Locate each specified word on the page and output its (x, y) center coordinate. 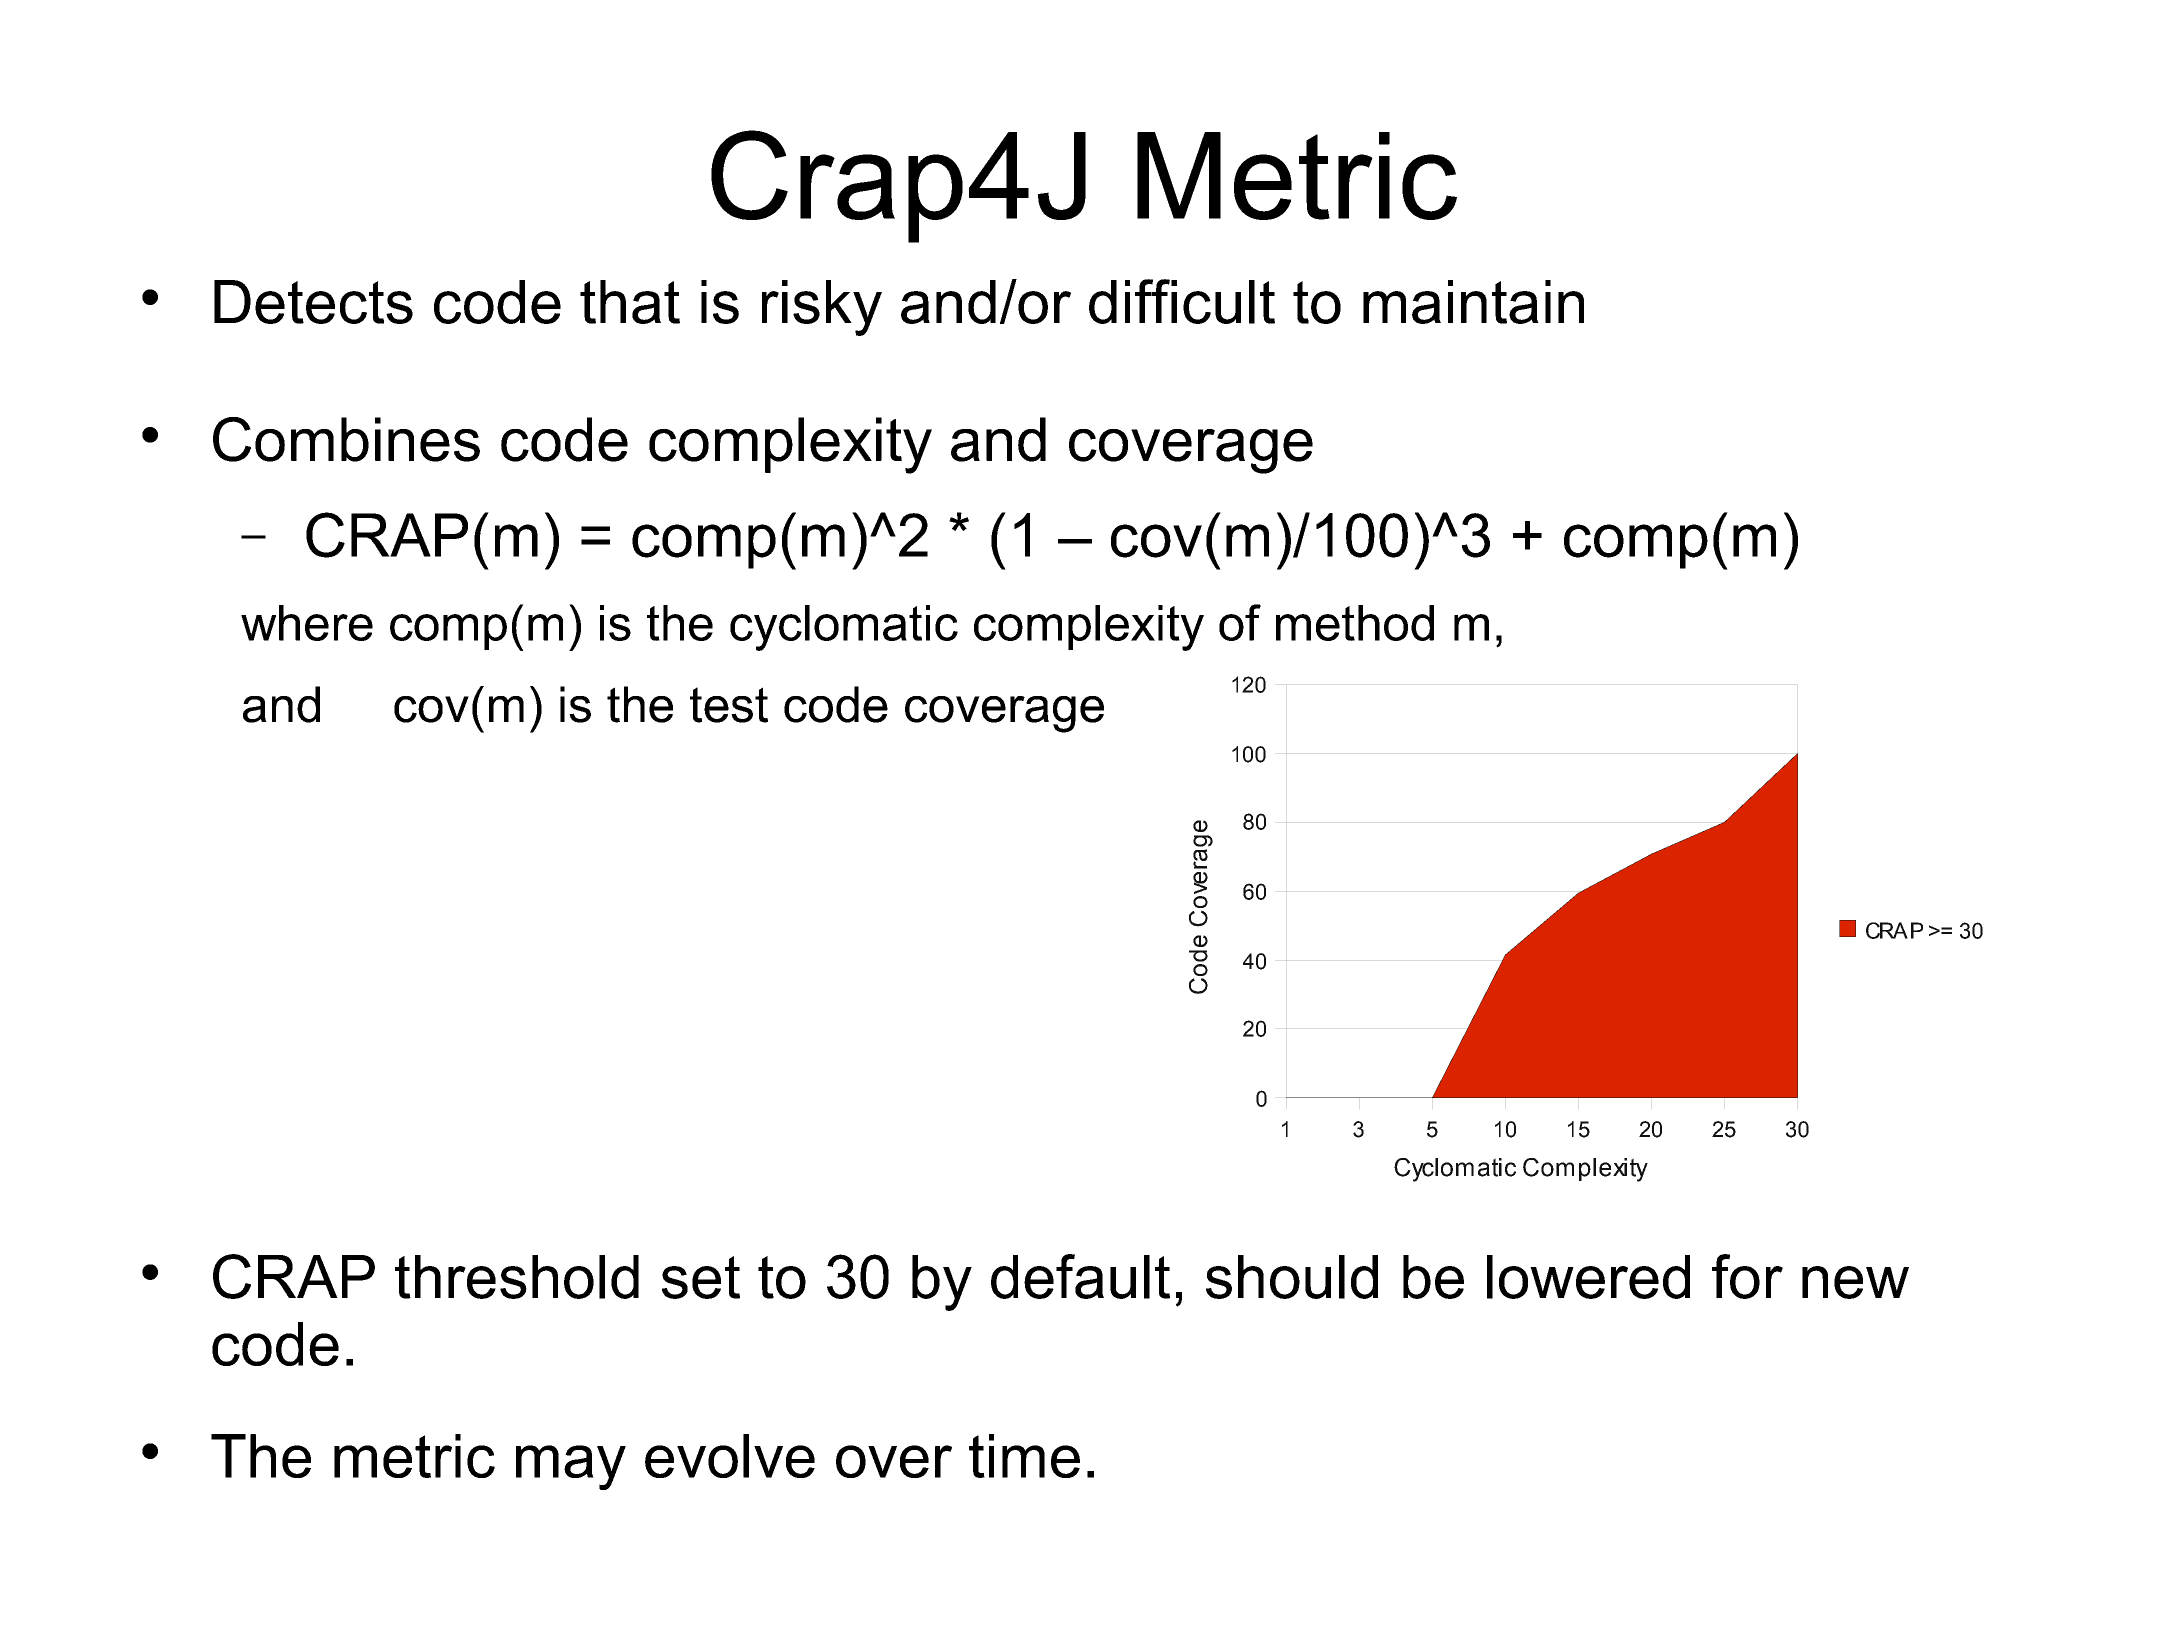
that (630, 302)
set (701, 1277)
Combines (346, 439)
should (1292, 1277)
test (729, 705)
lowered (1588, 1277)
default (1080, 1276)
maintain (1473, 302)
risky (822, 308)
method (1355, 623)
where (307, 623)
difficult (1182, 301)
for (1747, 1276)
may (571, 1467)
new (1855, 1282)
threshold (517, 1277)
